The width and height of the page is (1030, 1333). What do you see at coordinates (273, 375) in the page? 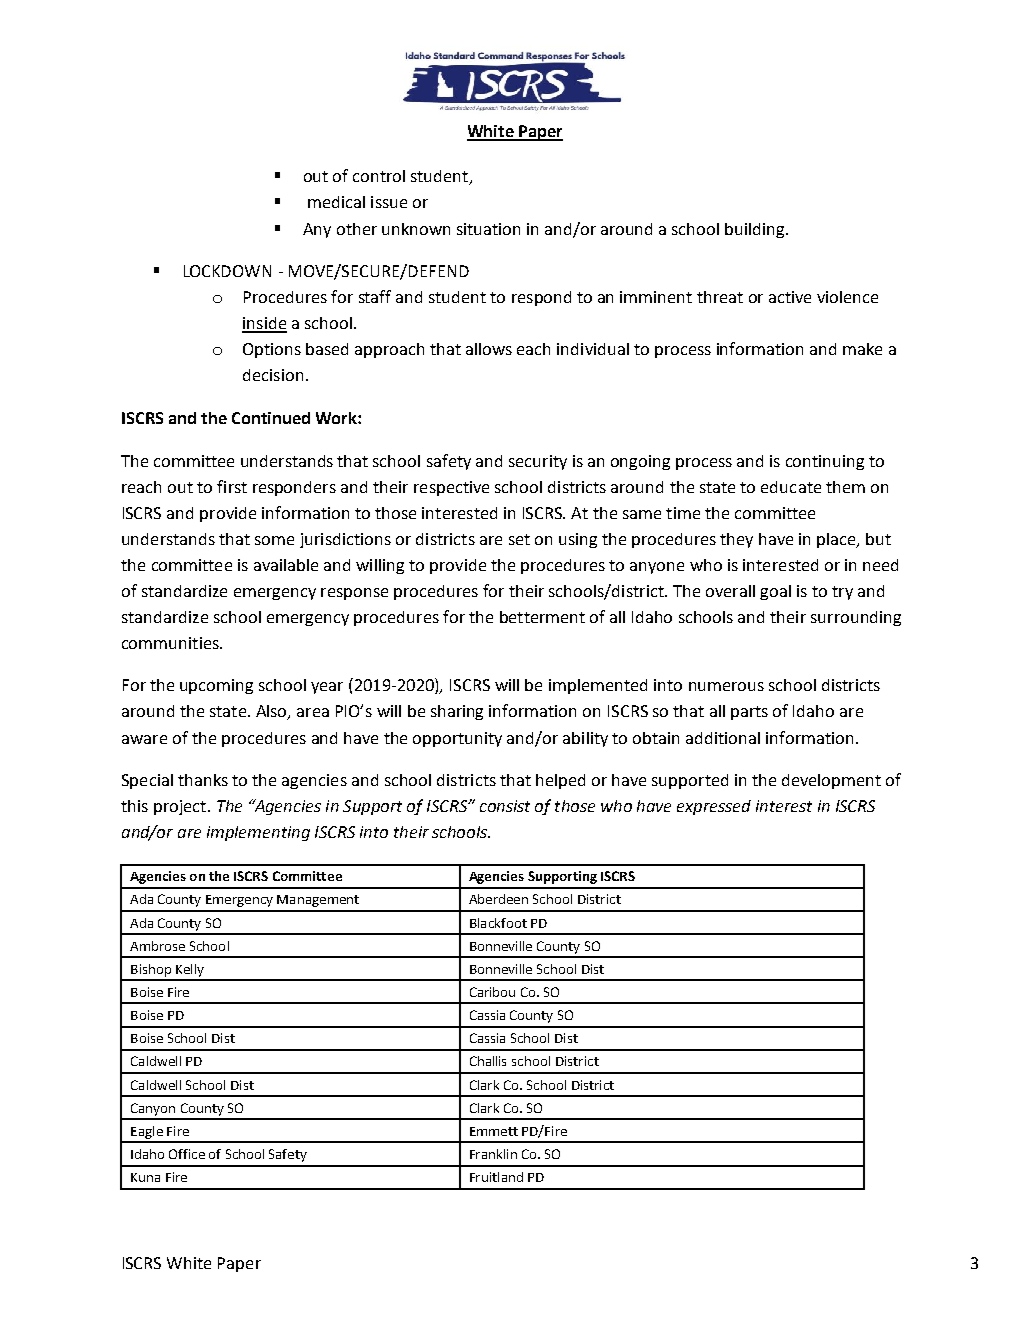
I see `decision` at bounding box center [273, 375].
